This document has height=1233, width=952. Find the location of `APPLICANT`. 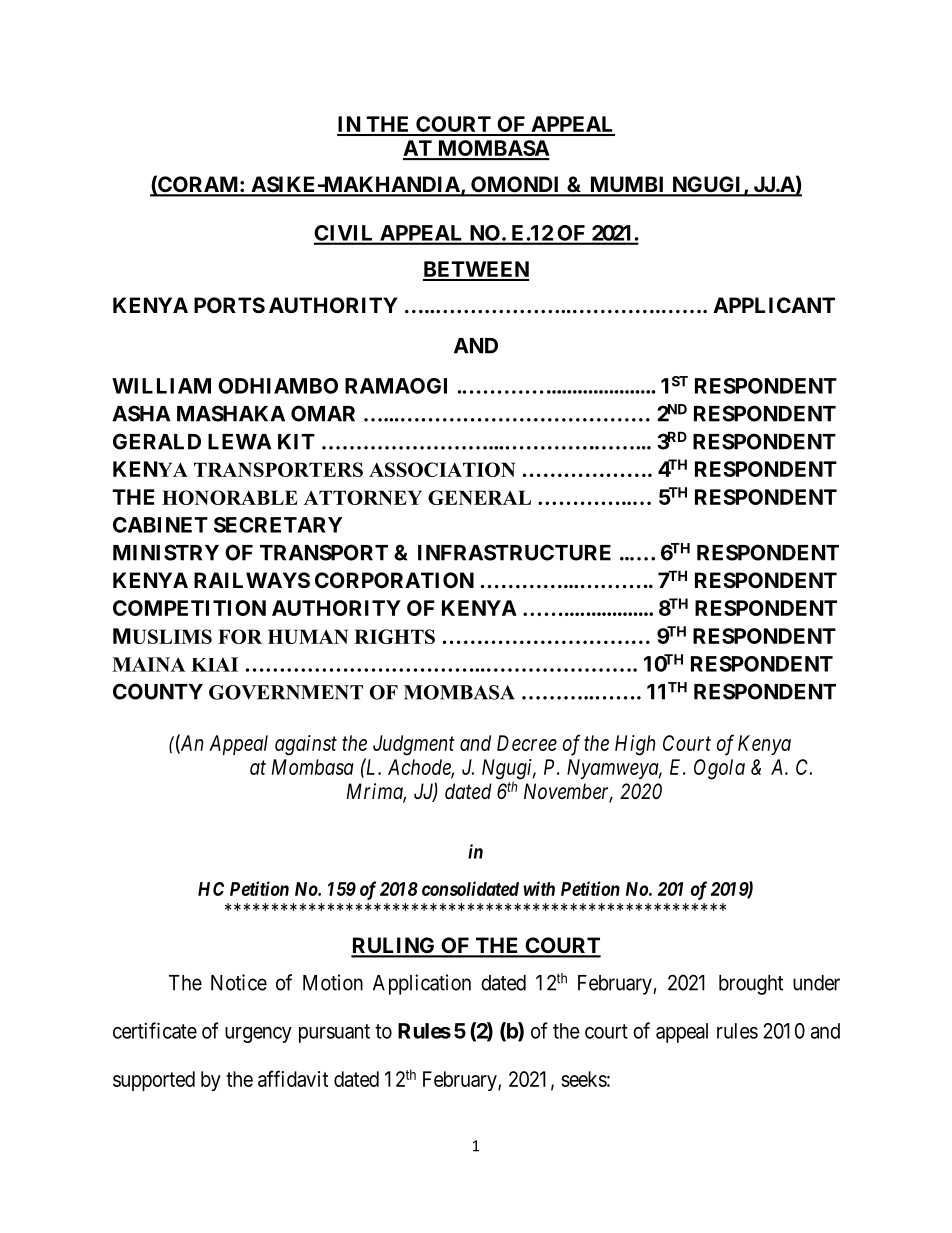

APPLICANT is located at coordinates (774, 305).
